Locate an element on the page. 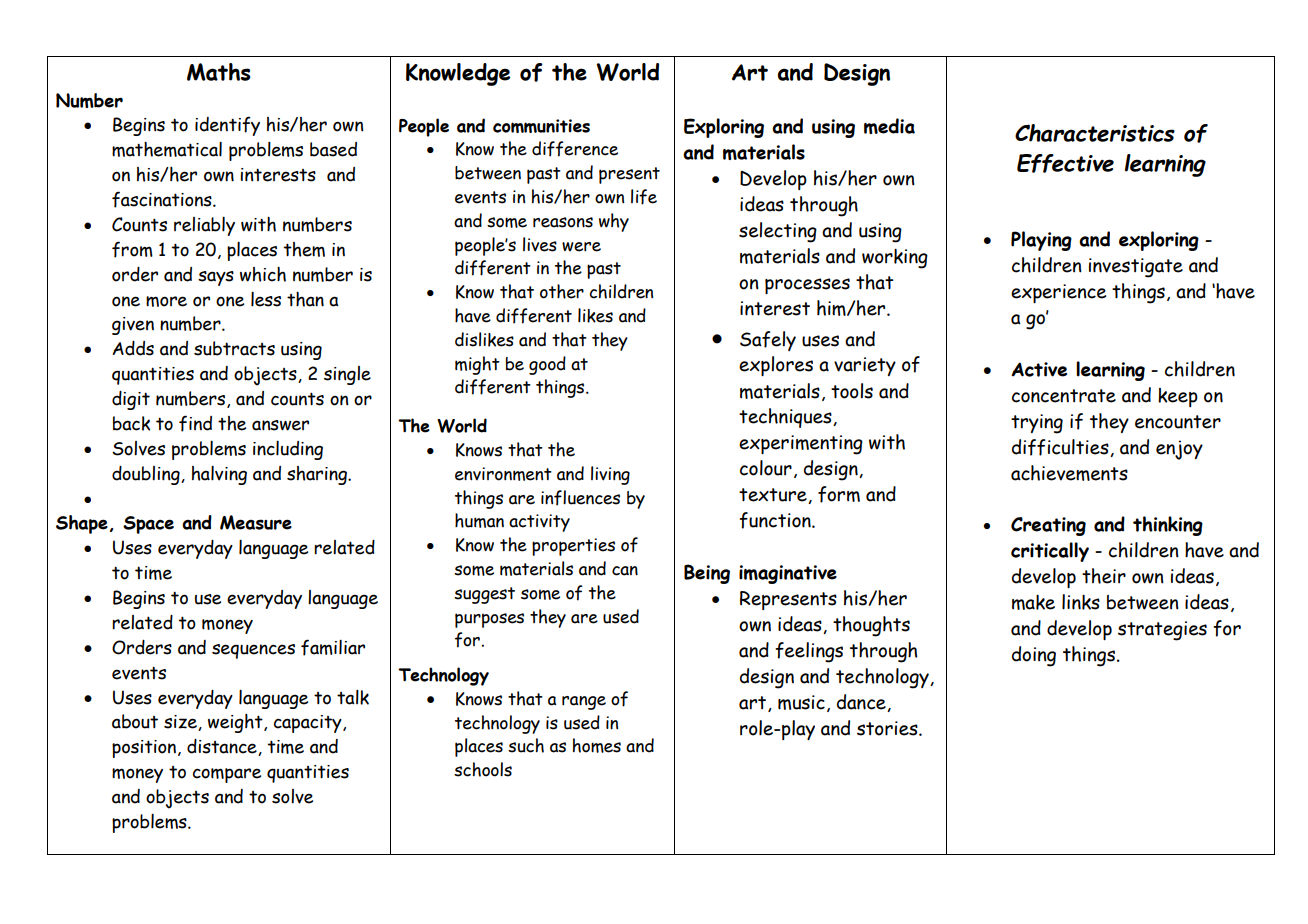  Characteristics is located at coordinates (1095, 133).
